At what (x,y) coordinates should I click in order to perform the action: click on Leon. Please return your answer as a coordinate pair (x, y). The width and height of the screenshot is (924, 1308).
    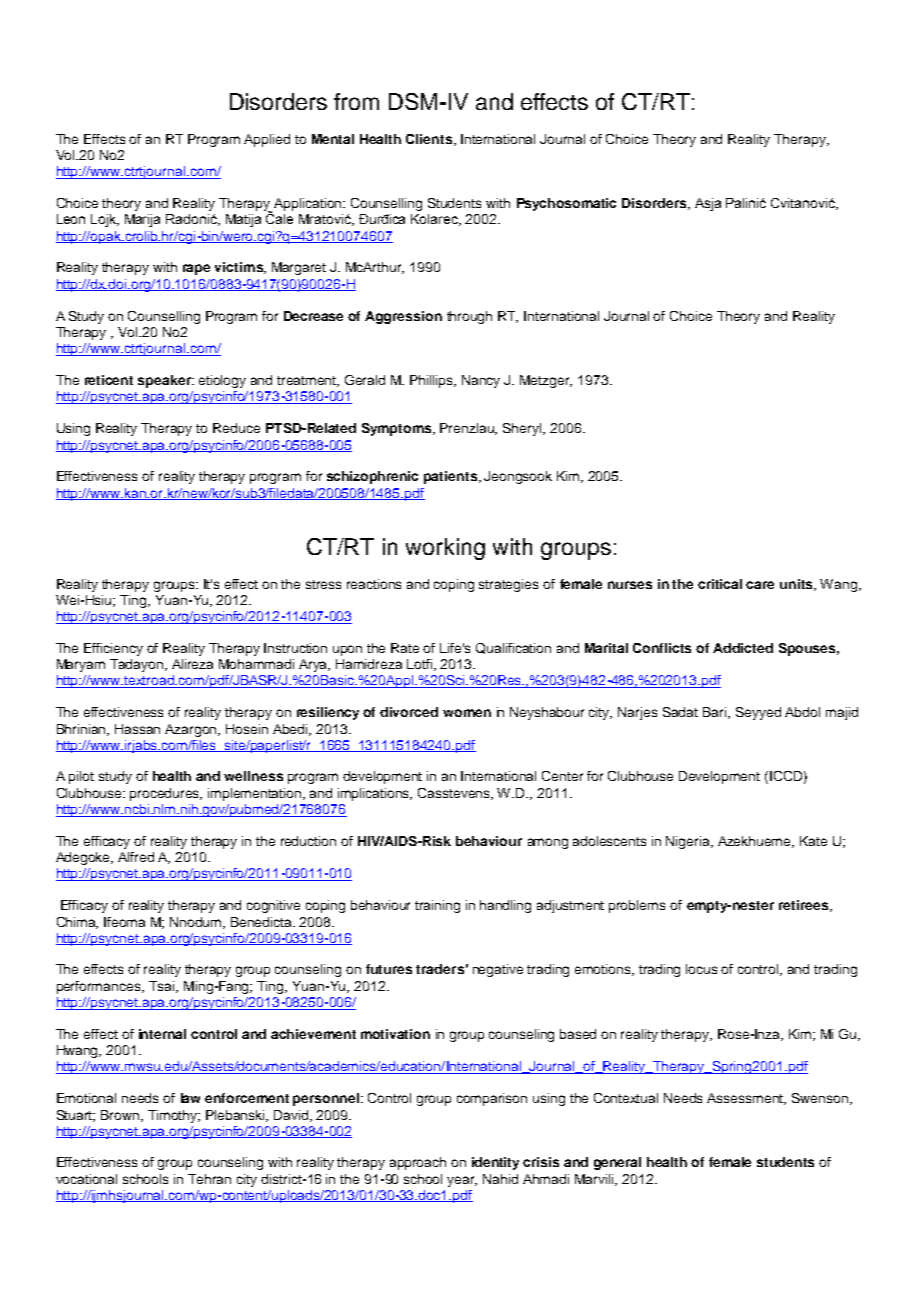
    Looking at the image, I should click on (71, 219).
